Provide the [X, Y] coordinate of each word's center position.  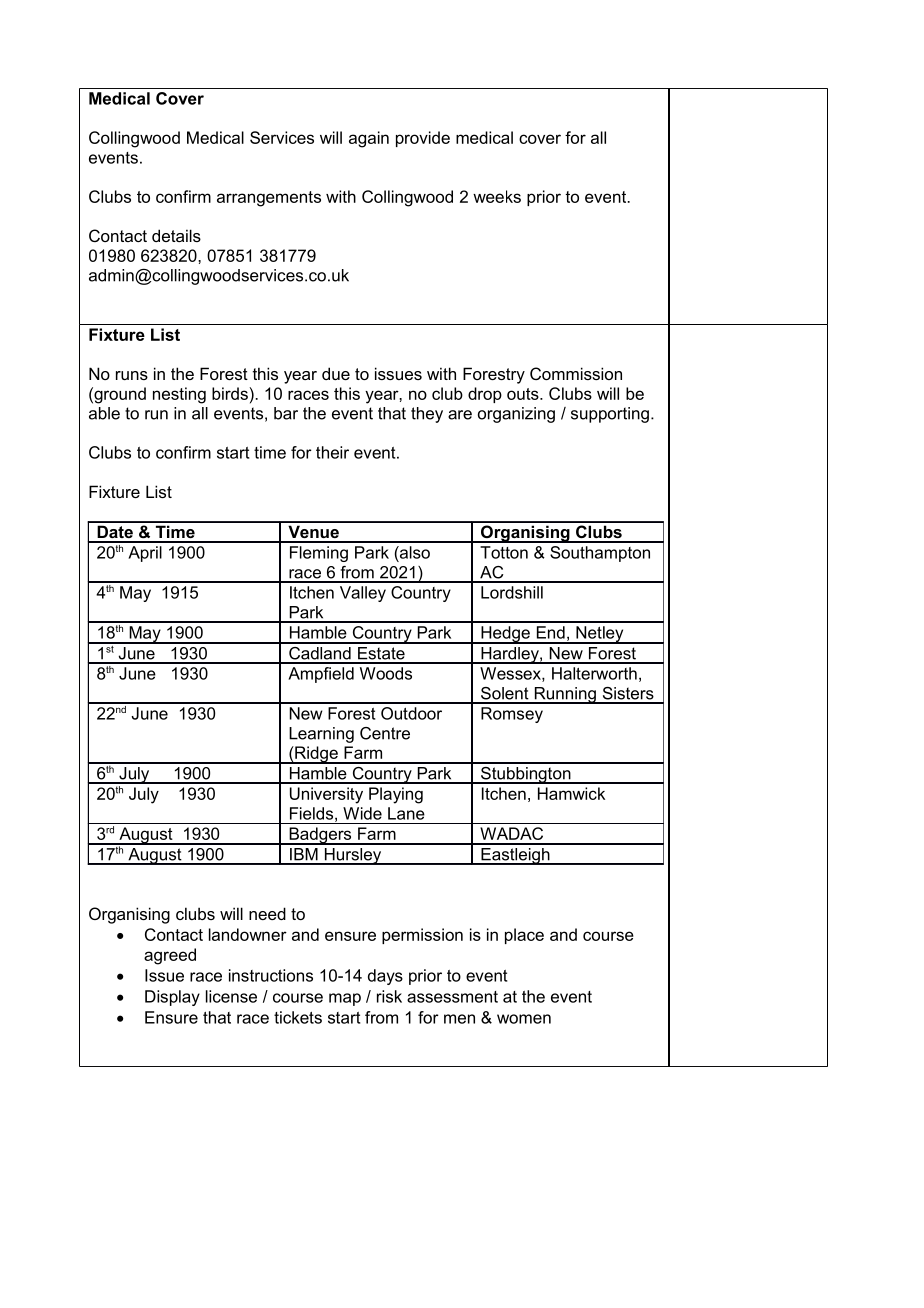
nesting [179, 395]
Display [172, 998]
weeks [497, 196]
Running [565, 695]
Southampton [600, 554]
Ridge [316, 755]
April [145, 554]
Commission [576, 373]
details [176, 235]
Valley [363, 594]
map [345, 999]
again [369, 139]
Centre [385, 733]
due [336, 373]
